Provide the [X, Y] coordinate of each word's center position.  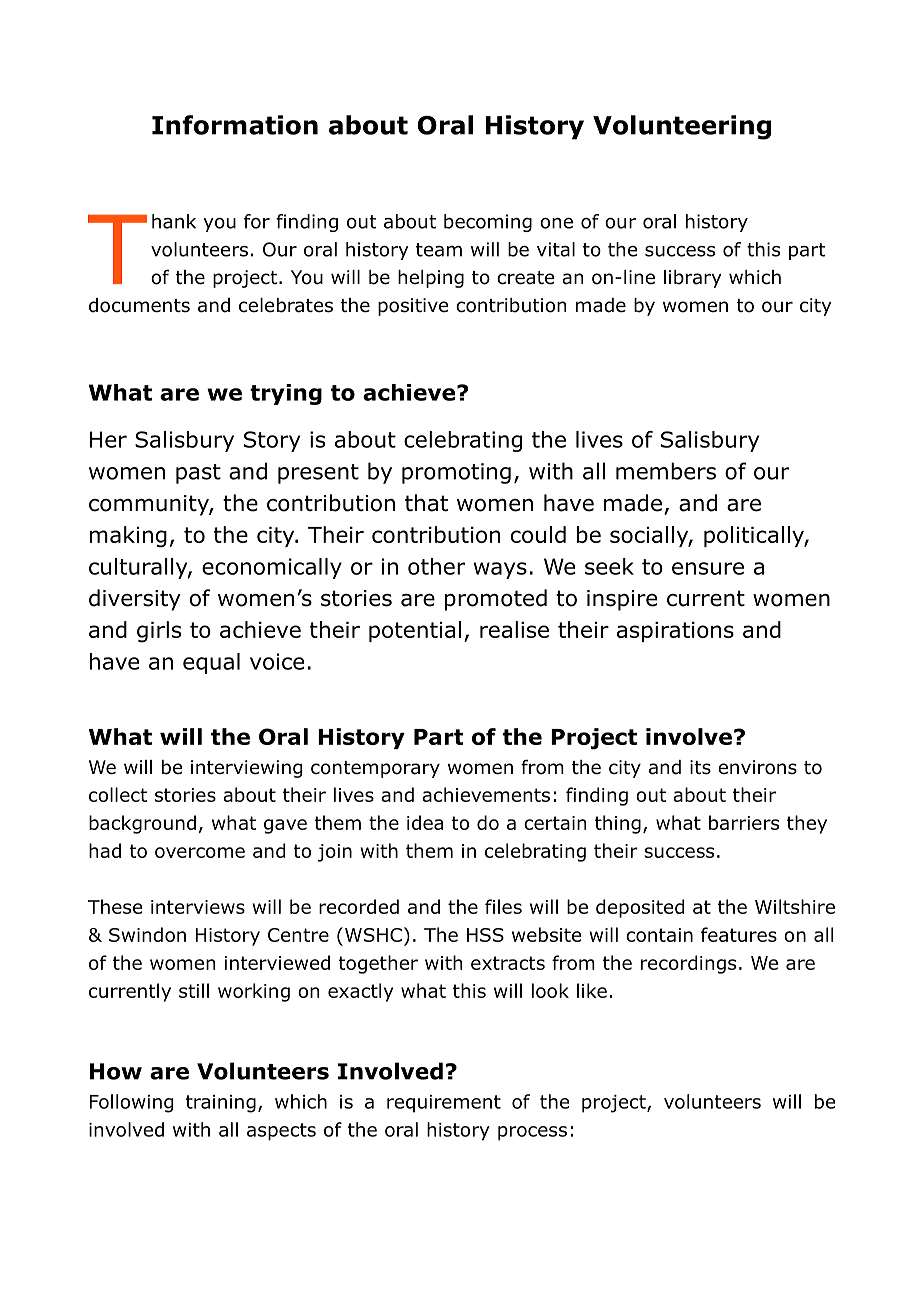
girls [159, 632]
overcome [200, 852]
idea [425, 822]
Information [235, 125]
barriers [744, 822]
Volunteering [682, 127]
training [221, 1104]
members [666, 471]
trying [286, 394]
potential [415, 631]
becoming [488, 223]
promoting [456, 473]
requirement [444, 1104]
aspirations [675, 632]
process [532, 1133]
